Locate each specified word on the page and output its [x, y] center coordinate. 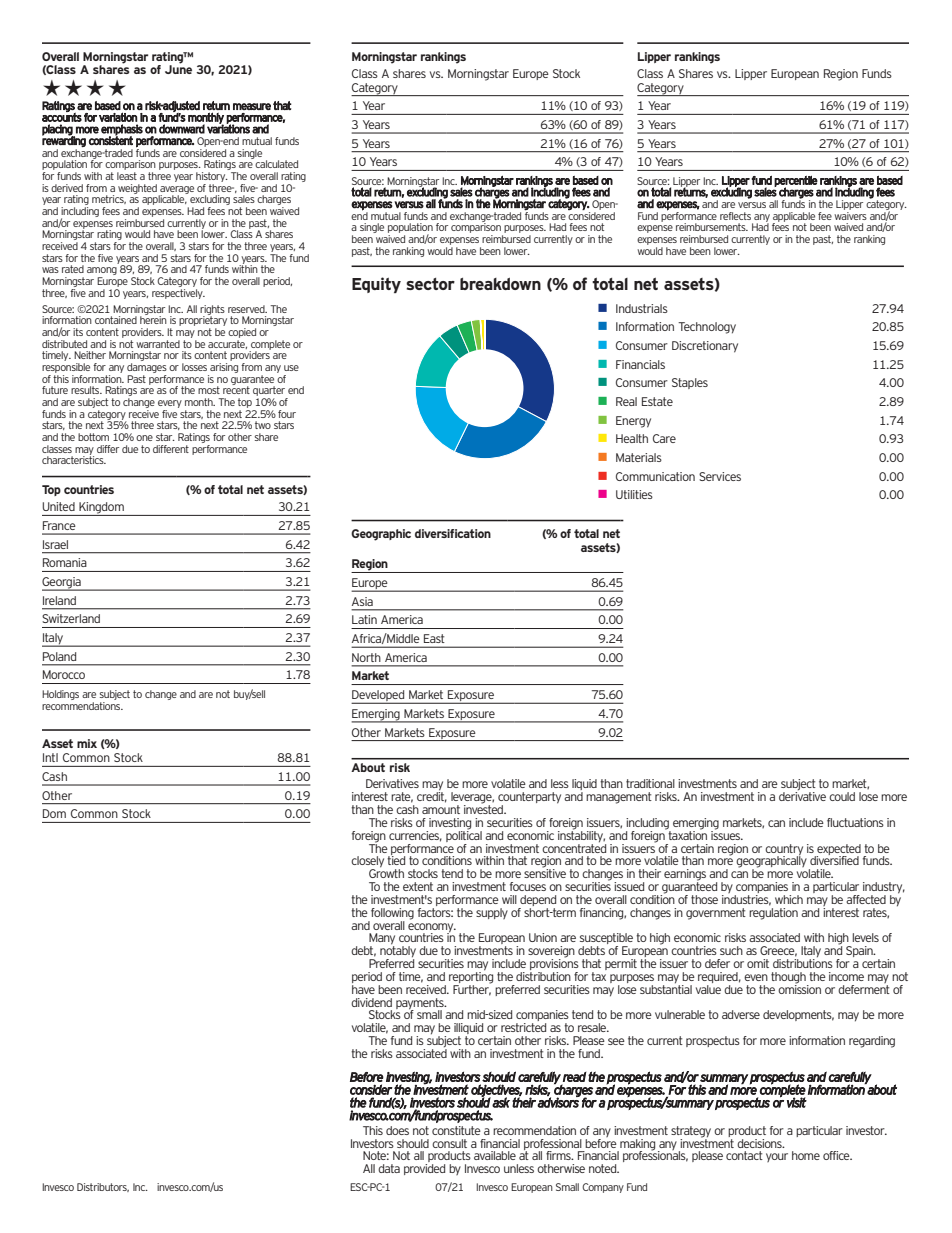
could [842, 796]
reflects [735, 216]
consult [449, 1143]
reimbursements [712, 227]
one [144, 438]
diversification [453, 533]
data [389, 1168]
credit [432, 796]
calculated [276, 164]
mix [87, 743]
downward [182, 129]
